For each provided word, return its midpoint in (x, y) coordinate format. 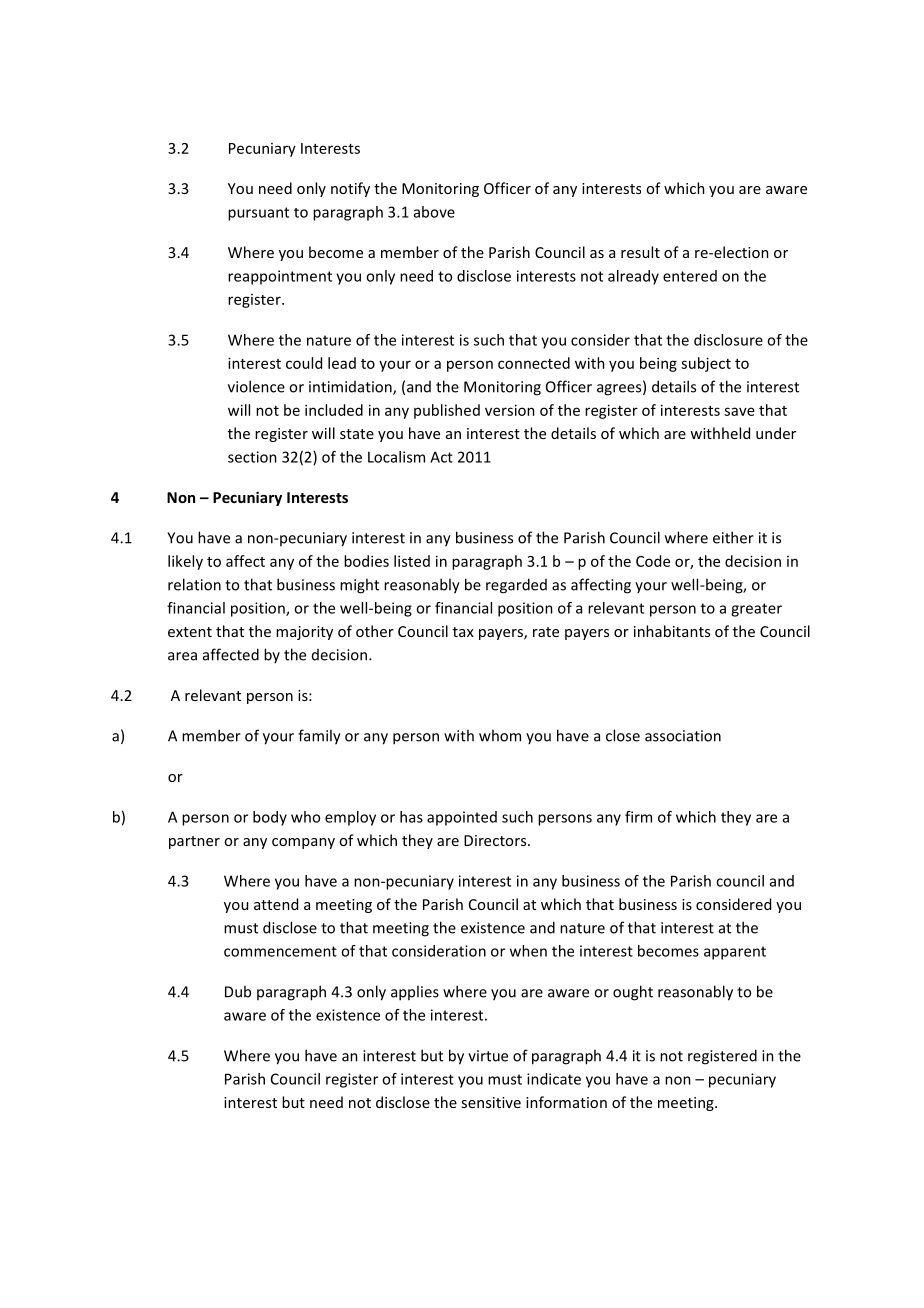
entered (690, 276)
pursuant (258, 214)
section (252, 457)
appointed (462, 818)
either (733, 537)
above (434, 212)
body (270, 818)
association (683, 736)
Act (441, 457)
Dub (238, 991)
